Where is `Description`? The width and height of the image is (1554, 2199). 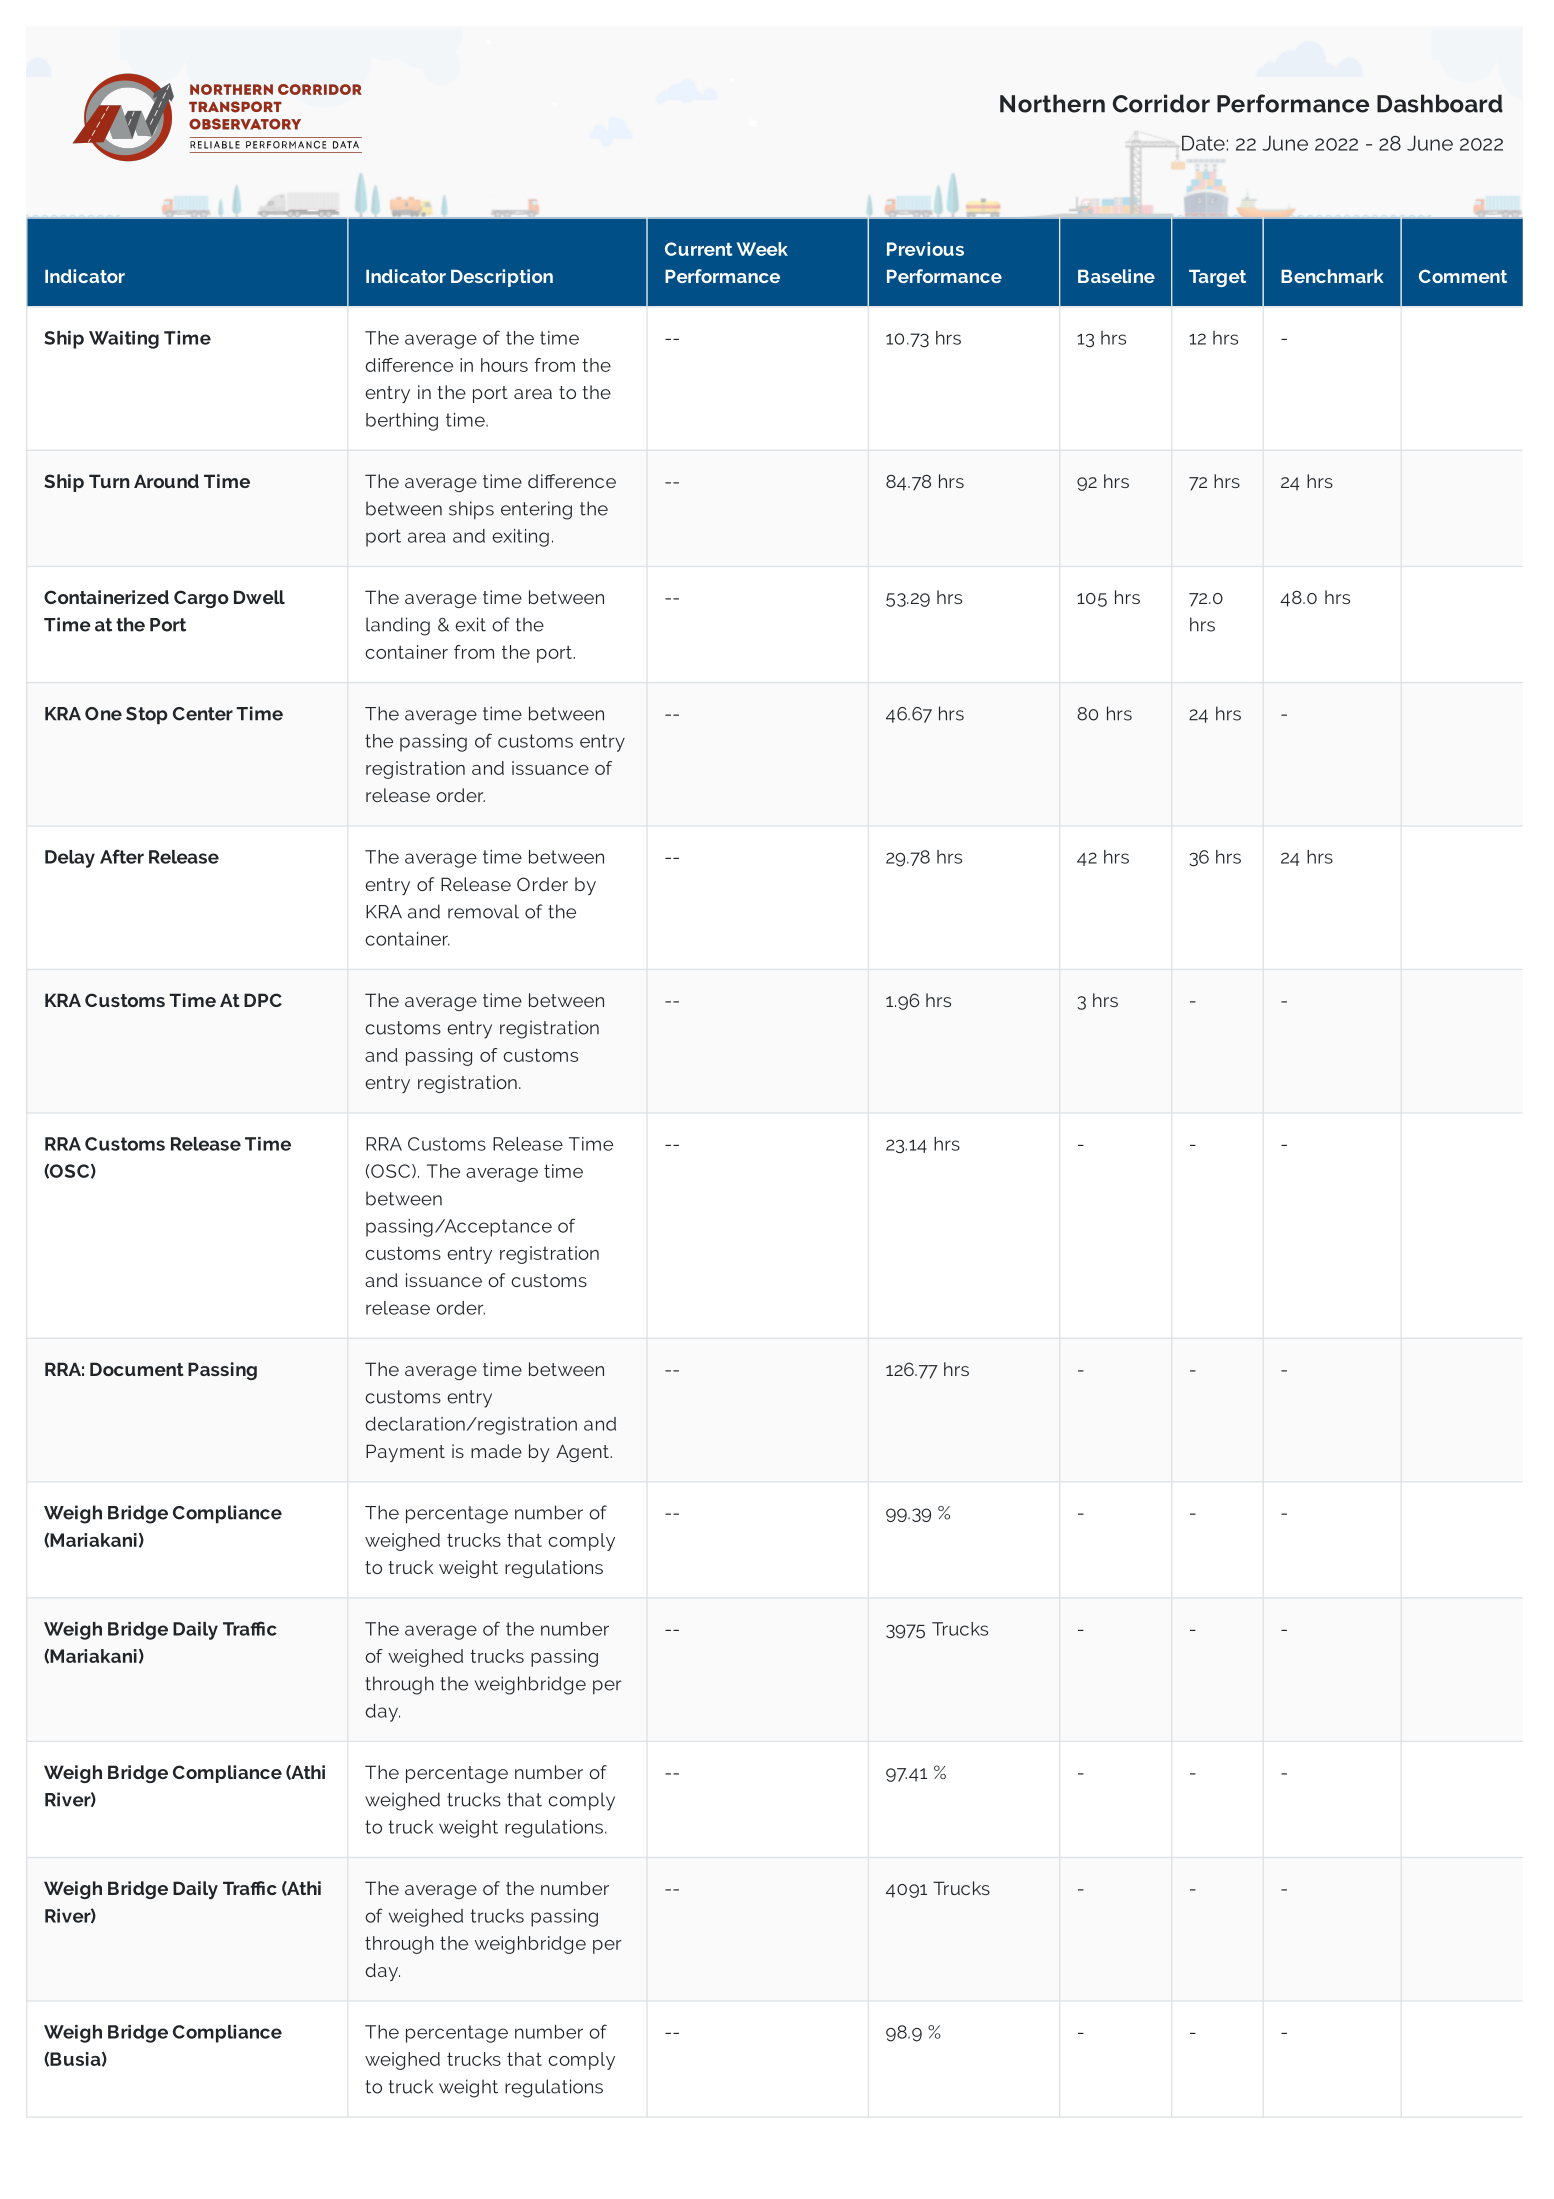
Description is located at coordinates (502, 278).
